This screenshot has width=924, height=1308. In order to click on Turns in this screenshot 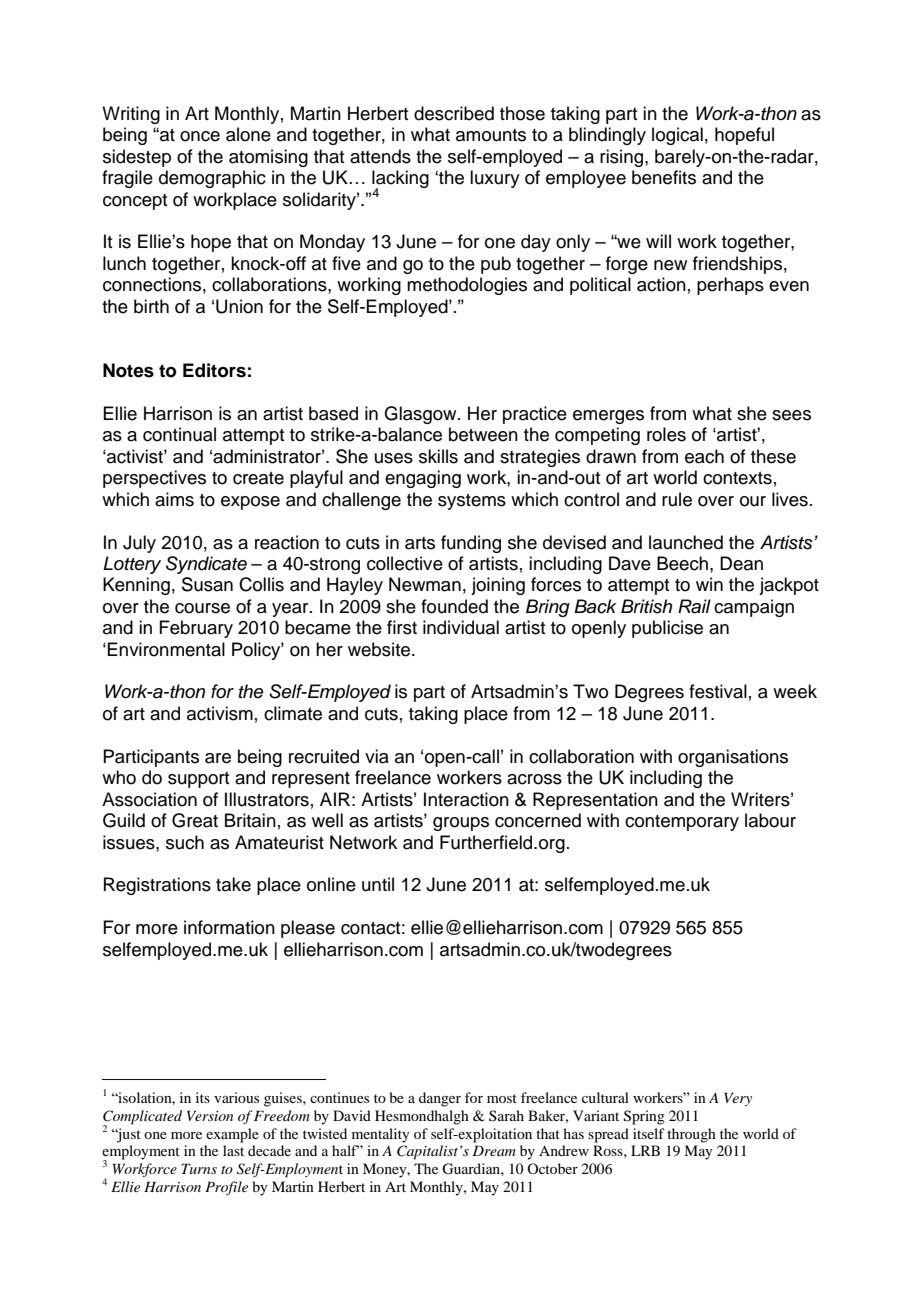, I will do `click(199, 1168)`.
